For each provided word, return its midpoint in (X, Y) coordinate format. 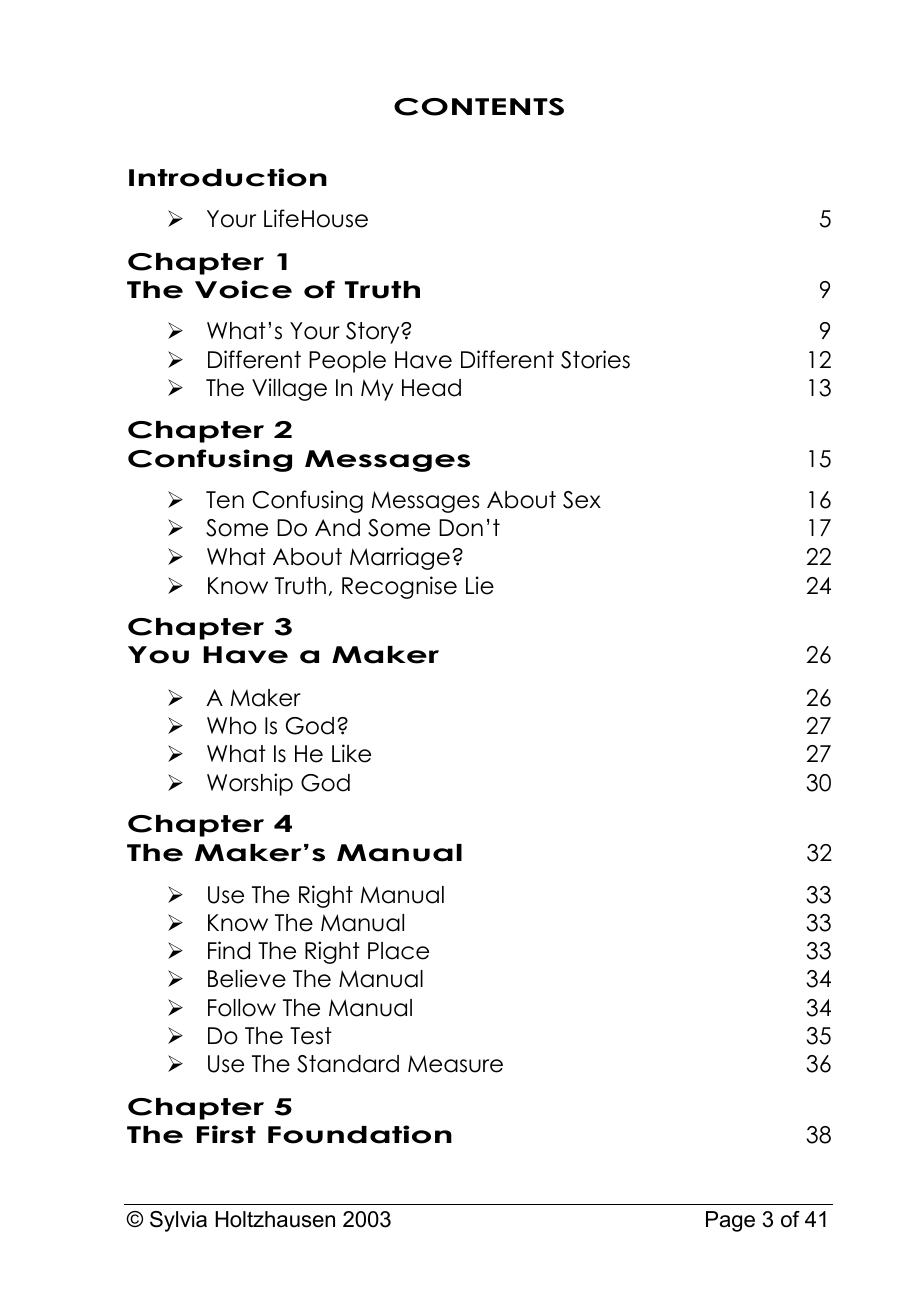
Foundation (360, 1134)
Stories (595, 359)
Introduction (228, 177)
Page (730, 1221)
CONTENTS (479, 107)
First (226, 1134)
